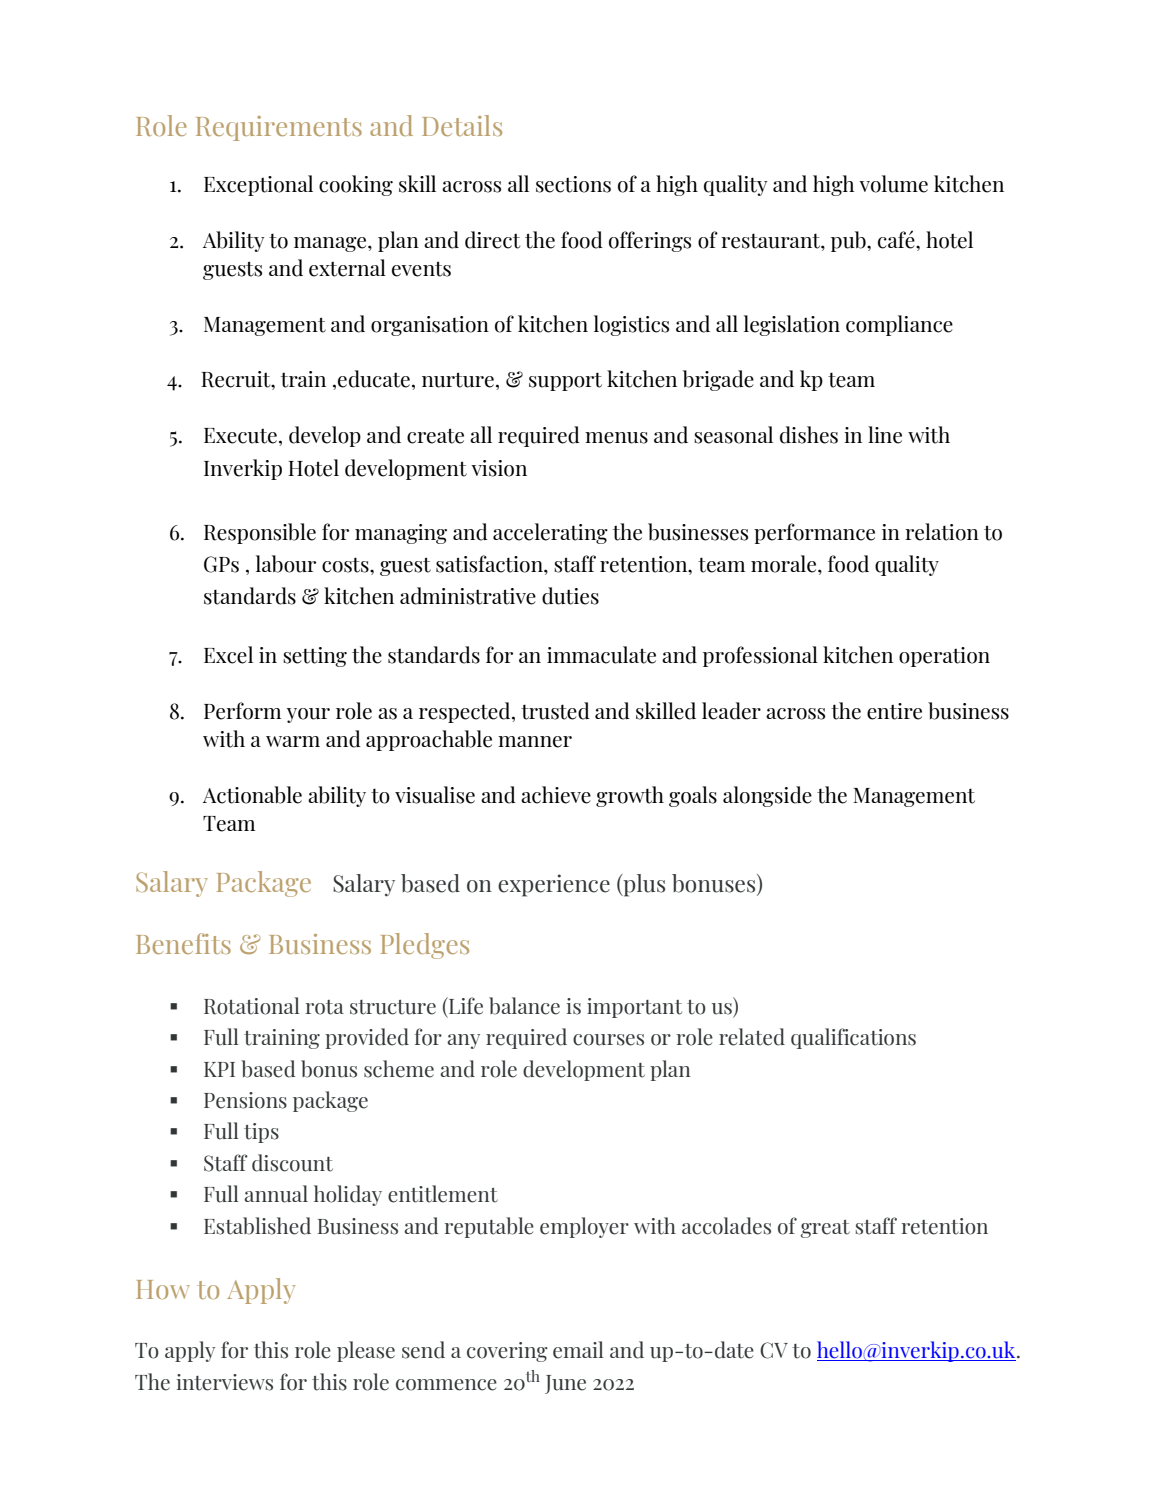 This document has height=1505, width=1163. Describe the element at coordinates (293, 741) in the document. I see `warm` at that location.
